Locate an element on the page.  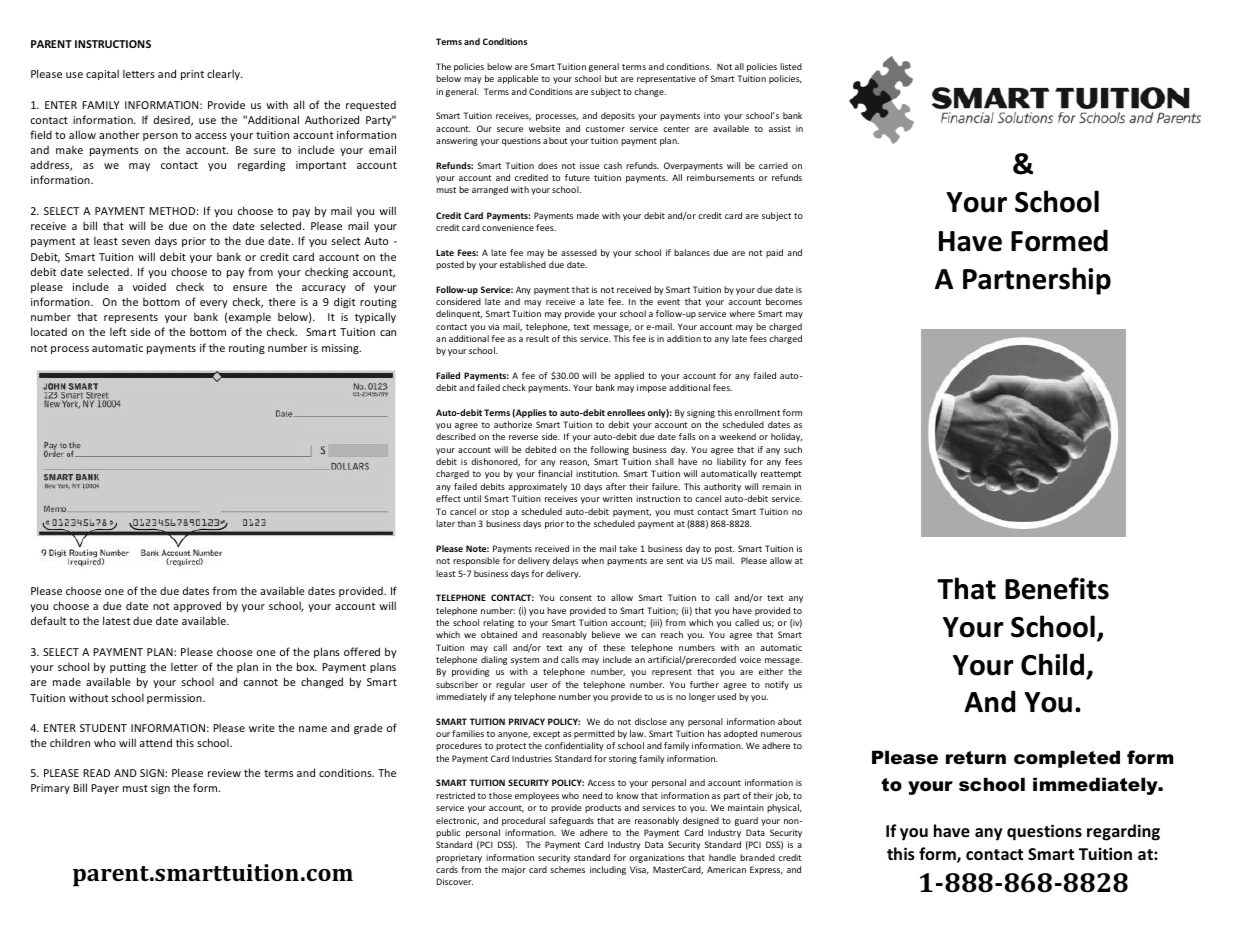
applicable is located at coordinates (517, 79).
